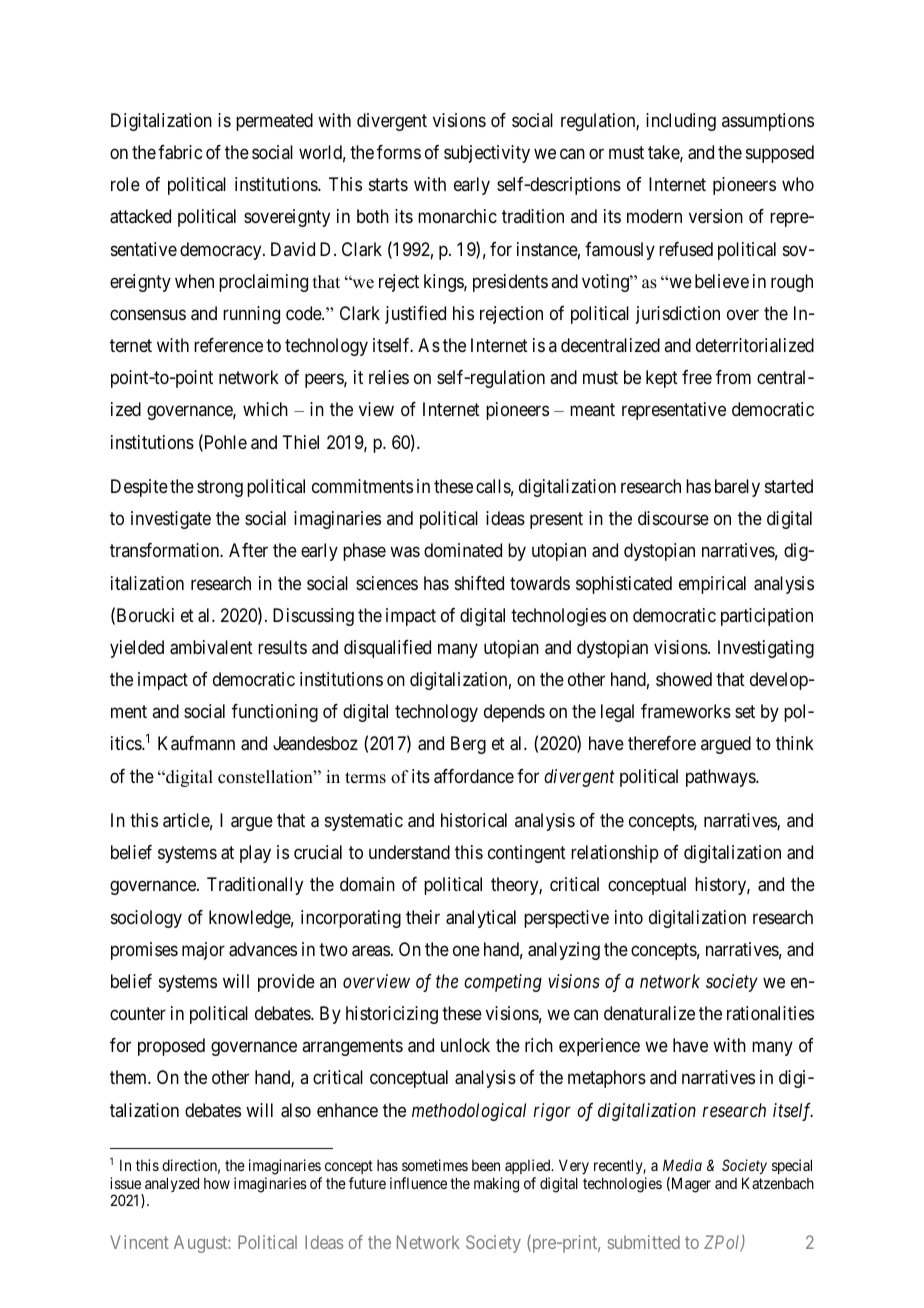 The image size is (924, 1308). Describe the element at coordinates (721, 778) in the page. I see `pathways` at that location.
